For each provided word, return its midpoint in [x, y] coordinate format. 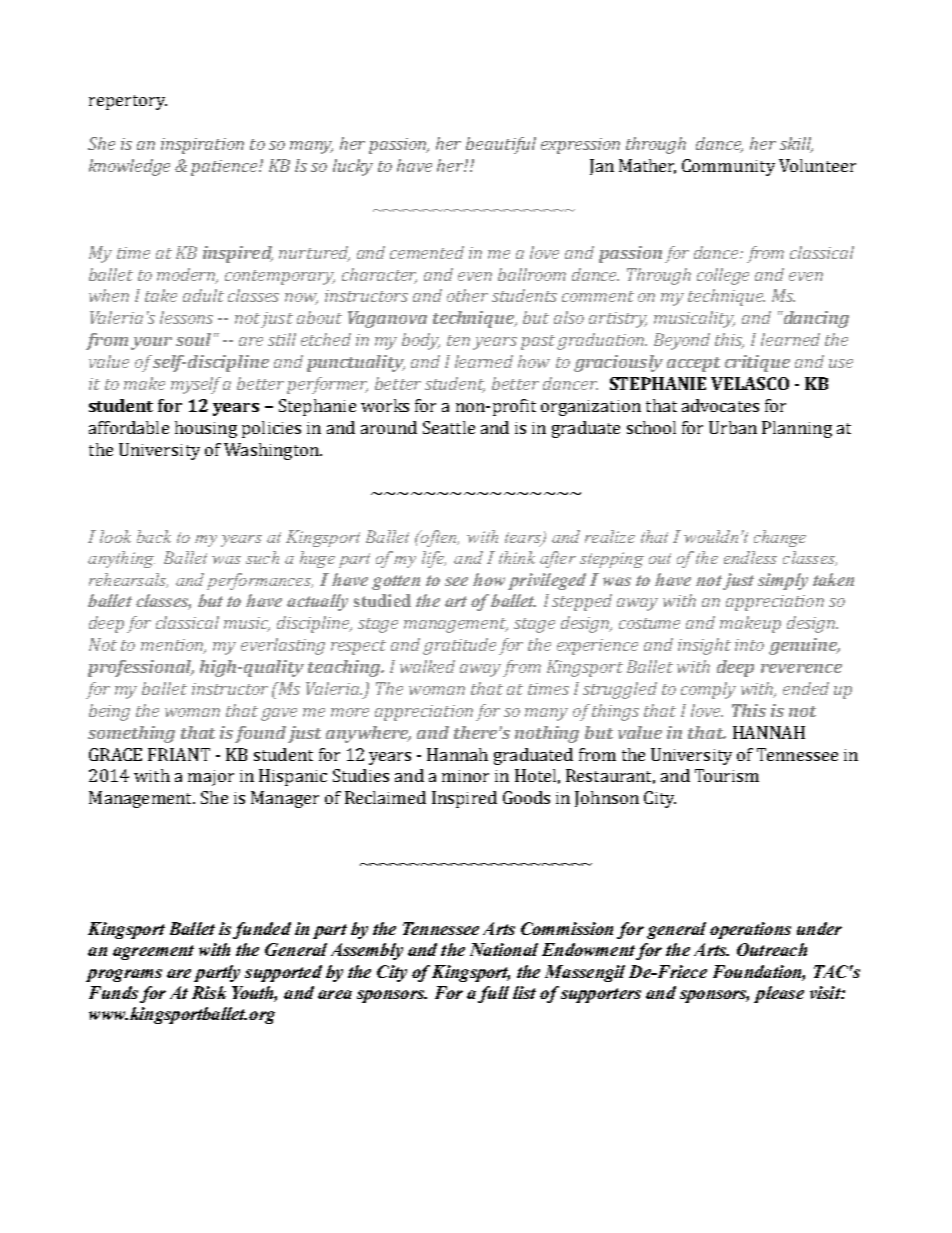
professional [141, 668]
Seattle [449, 427]
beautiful [501, 145]
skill [796, 144]
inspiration [202, 146]
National [504, 949]
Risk [209, 992]
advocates [720, 405]
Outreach [772, 949]
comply [708, 690]
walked [427, 666]
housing [206, 429]
